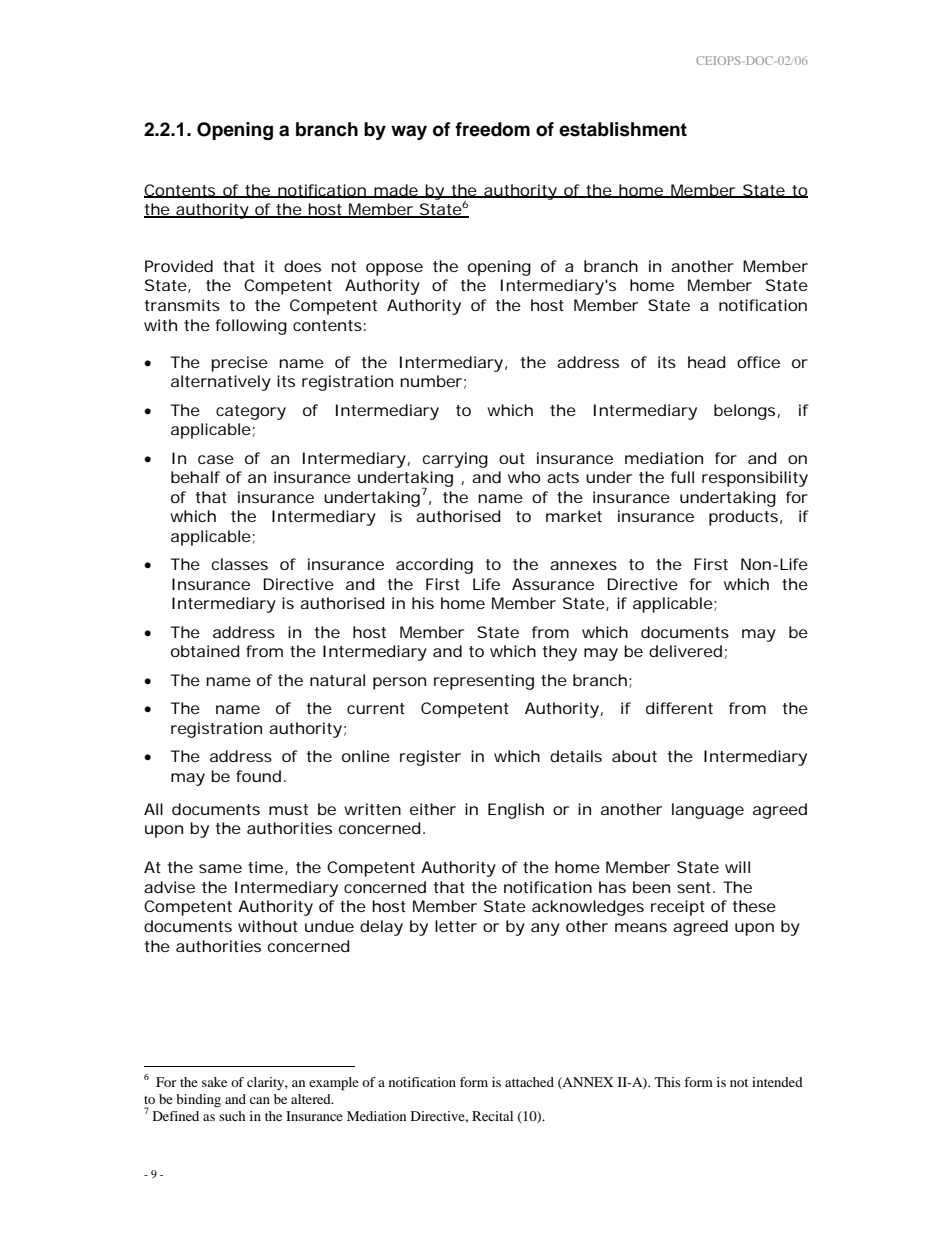 The width and height of the document is (952, 1233). I want to click on freedom, so click(492, 129).
